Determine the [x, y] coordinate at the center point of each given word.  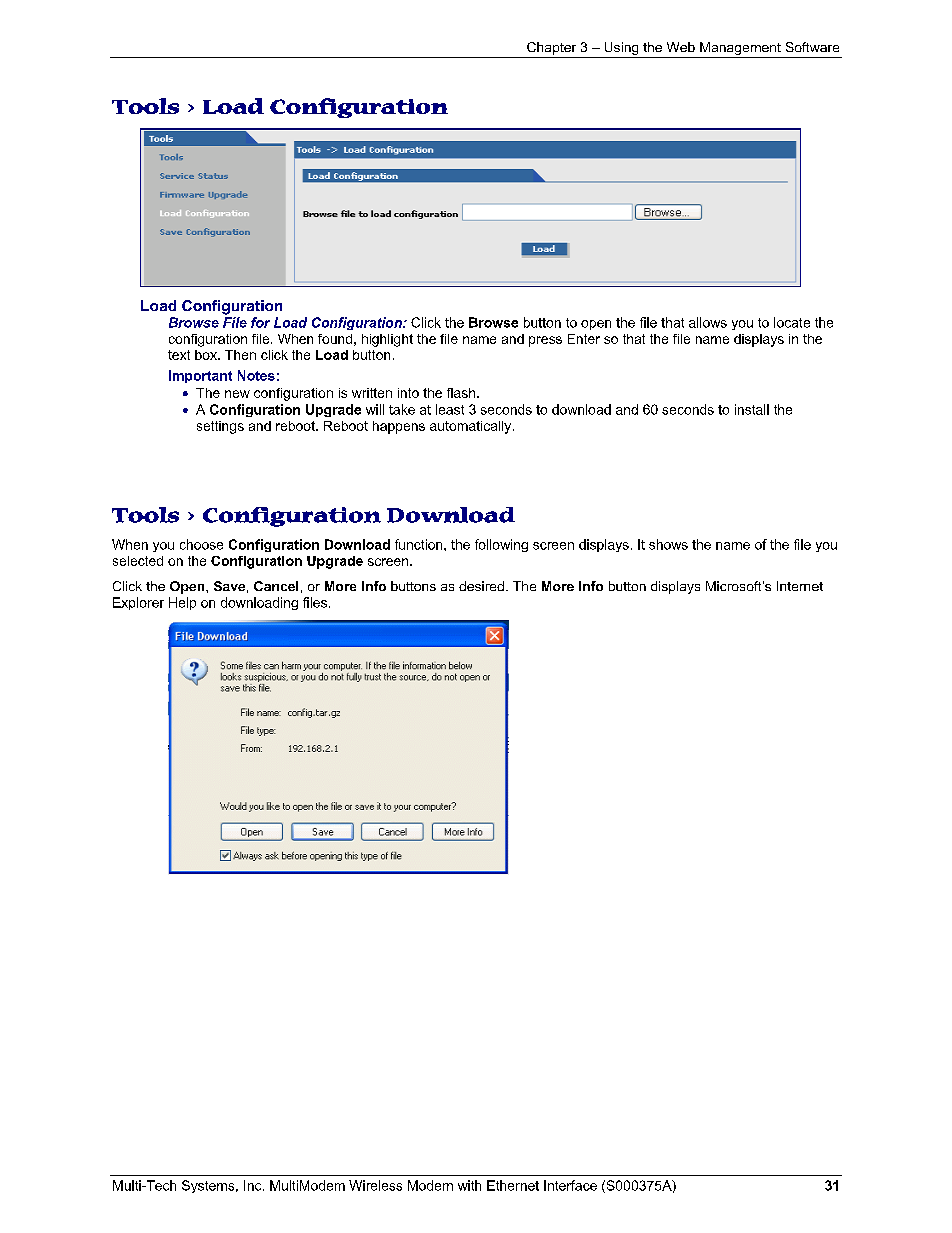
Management [740, 50]
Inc [254, 1185]
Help [182, 603]
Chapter [552, 50]
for [260, 322]
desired [481, 586]
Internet [800, 586]
